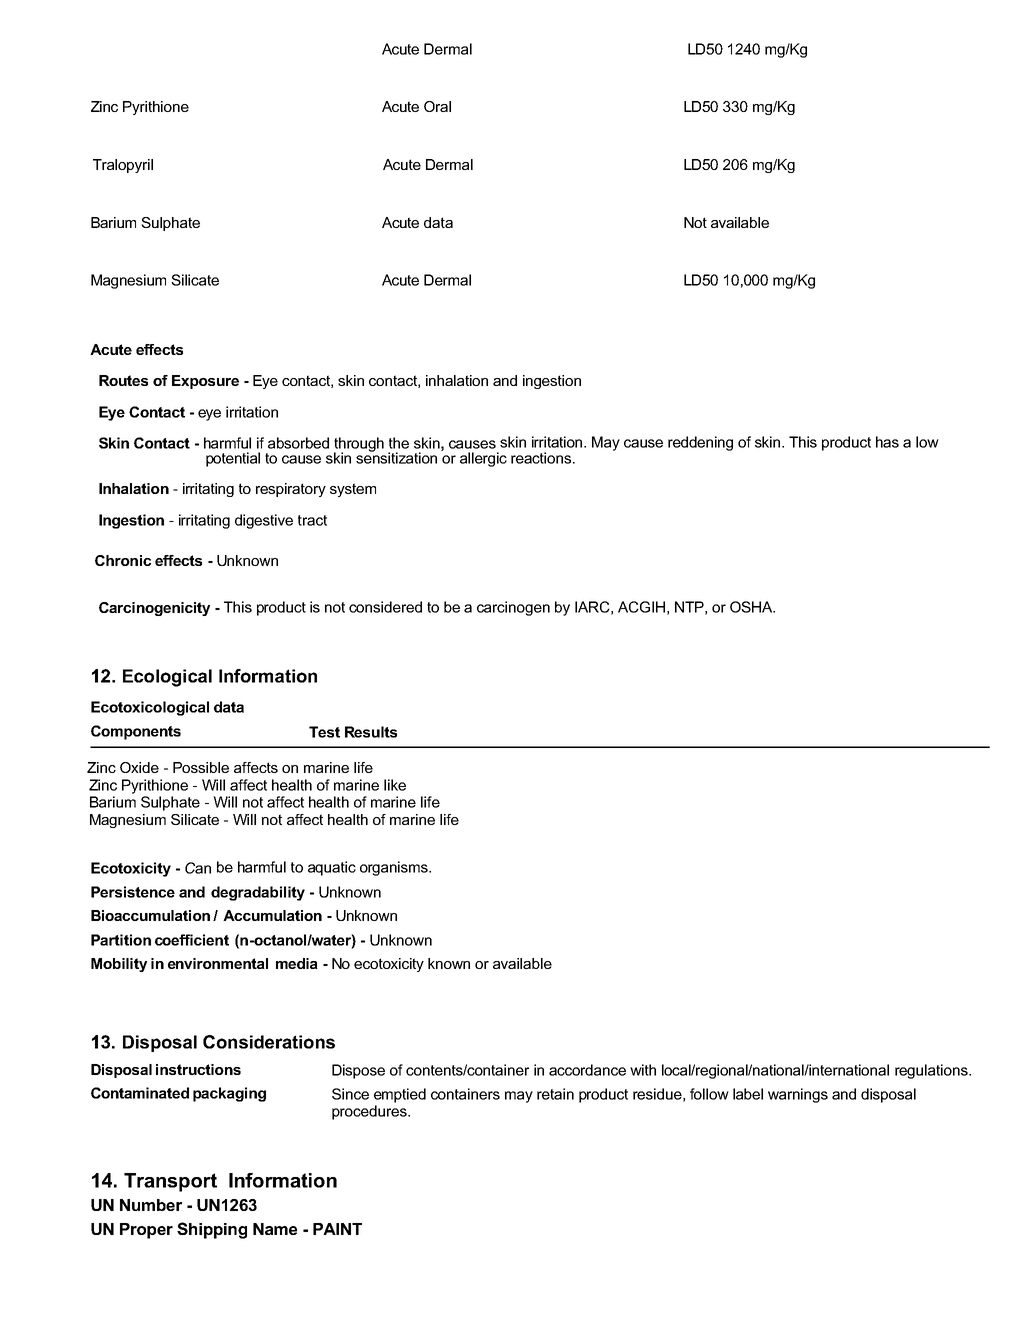  I want to click on accordance, so click(587, 1070).
